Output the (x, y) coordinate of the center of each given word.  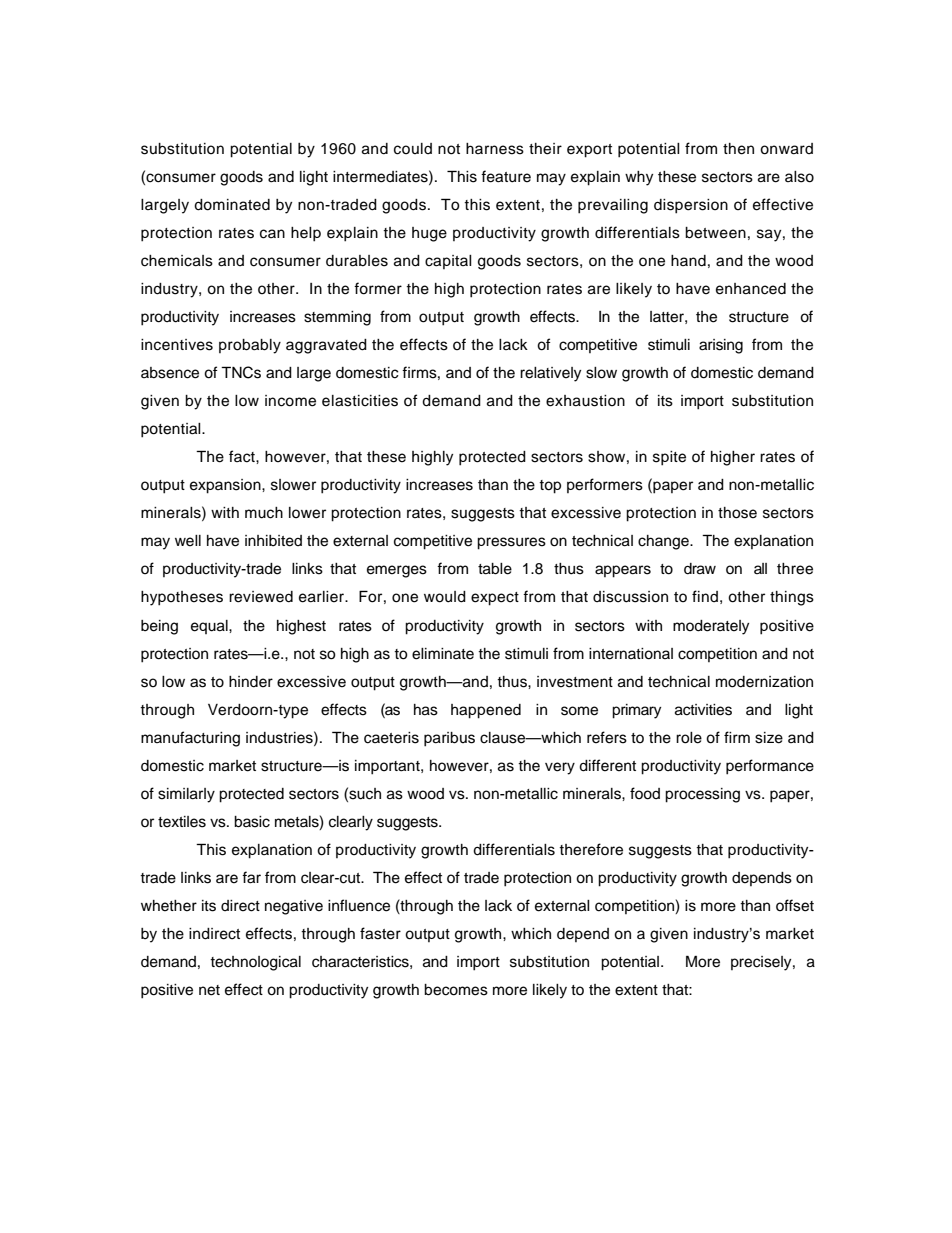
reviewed (261, 597)
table (495, 569)
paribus (449, 739)
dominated (232, 205)
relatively (550, 374)
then (738, 149)
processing (702, 795)
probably (250, 346)
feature (506, 176)
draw (700, 569)
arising (721, 346)
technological (255, 963)
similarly (186, 795)
